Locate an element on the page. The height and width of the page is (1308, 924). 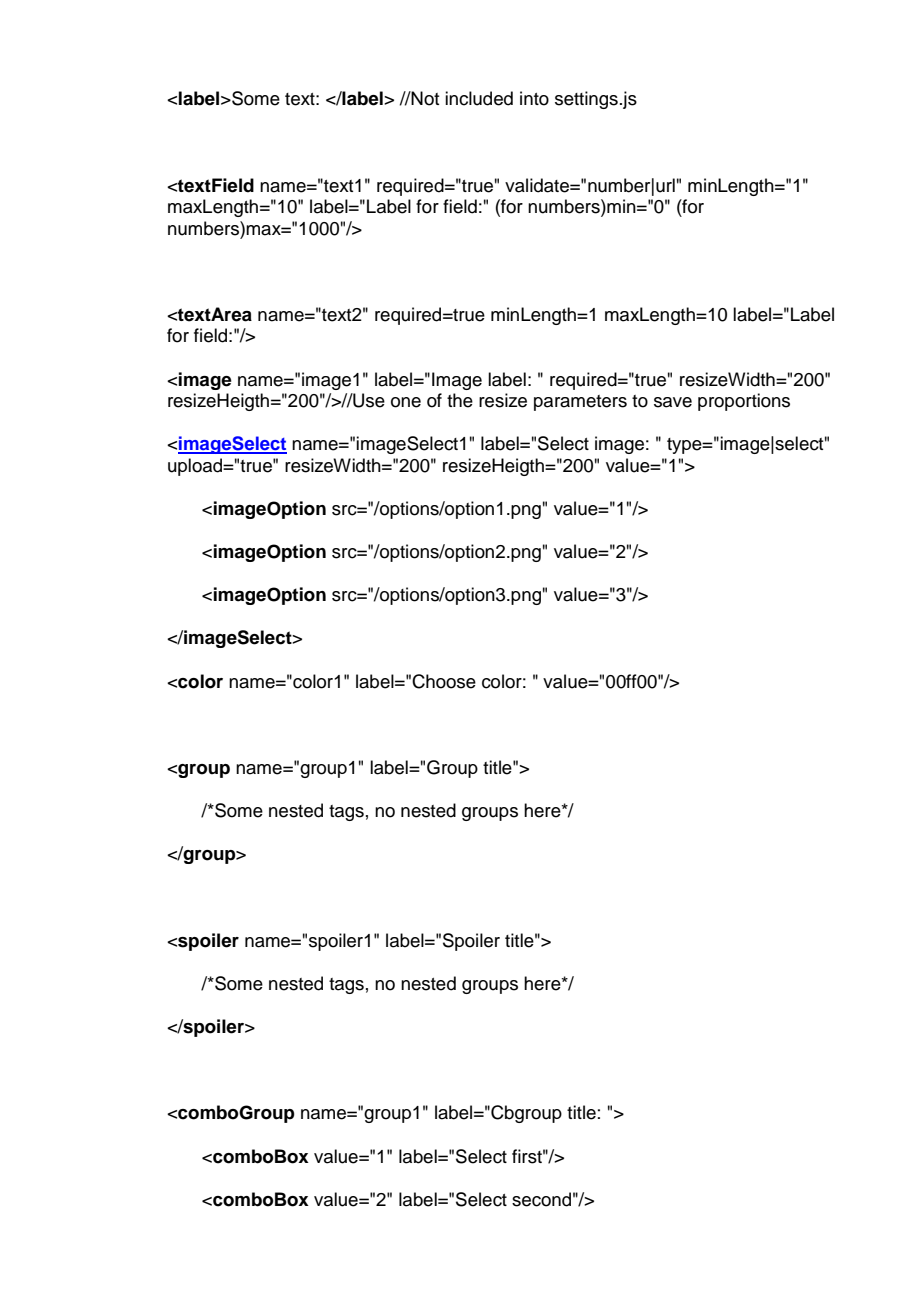
parameters is located at coordinates (580, 403).
